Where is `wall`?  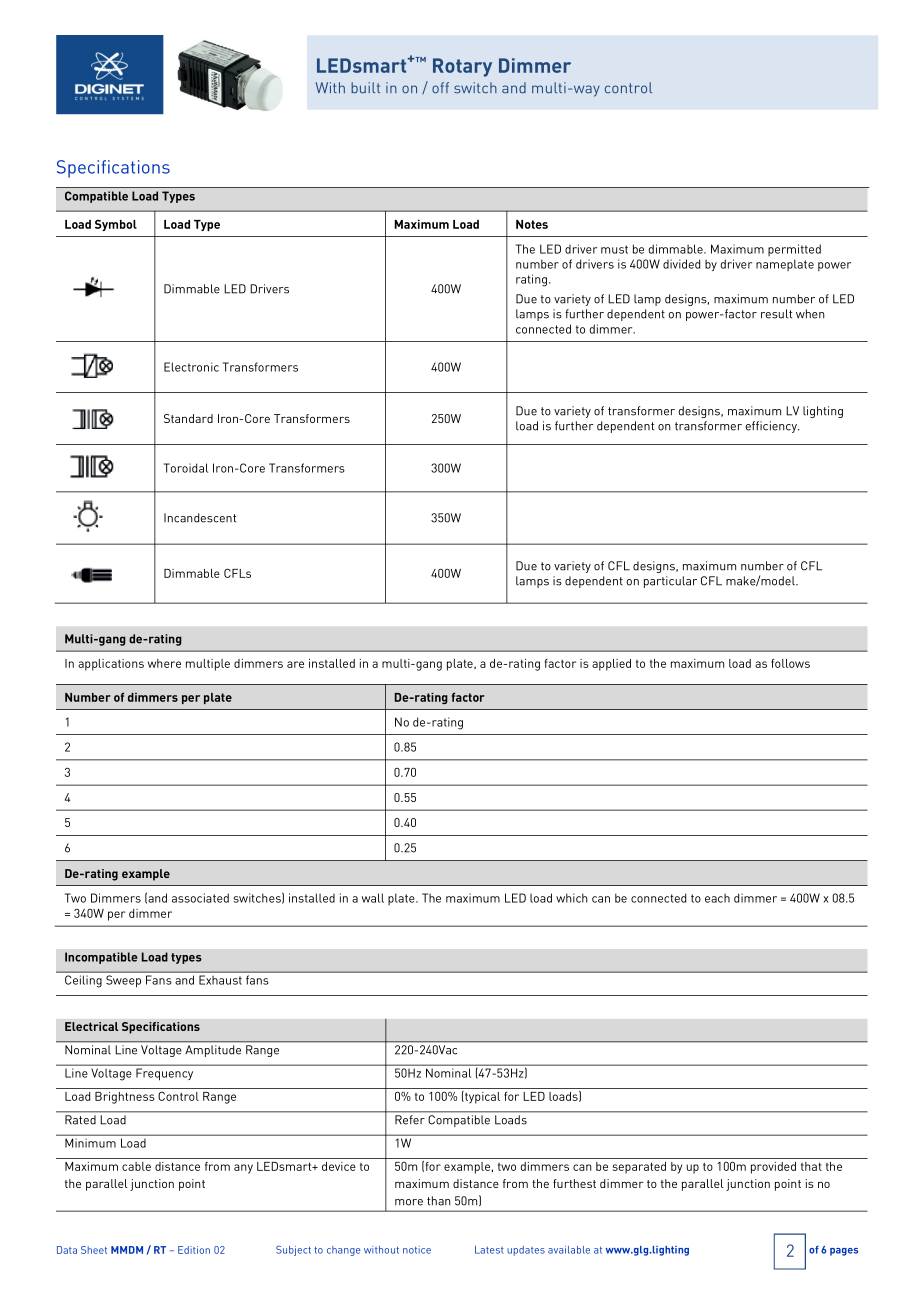
wall is located at coordinates (373, 898).
